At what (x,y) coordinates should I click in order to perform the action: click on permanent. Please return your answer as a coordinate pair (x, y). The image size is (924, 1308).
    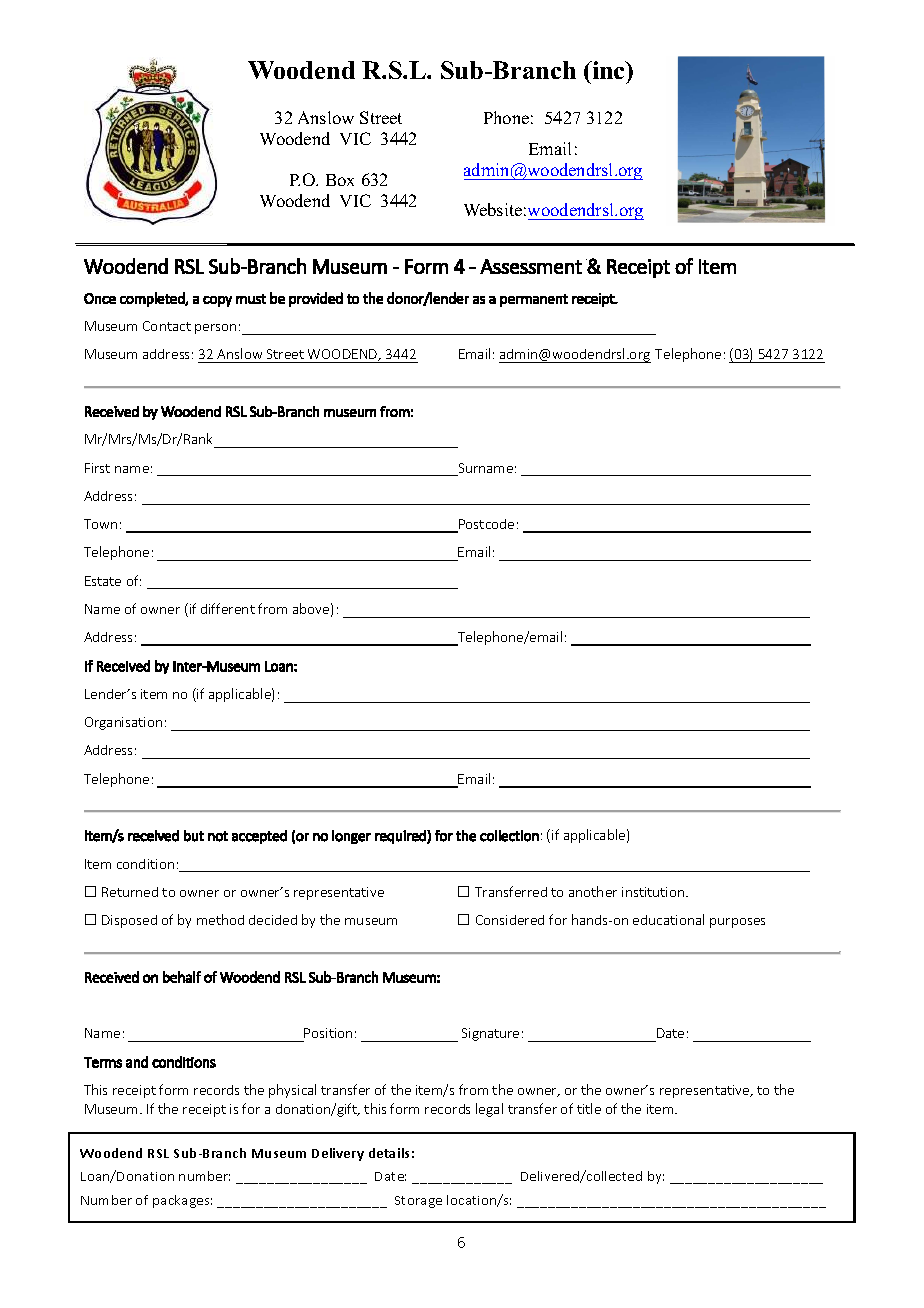
    Looking at the image, I should click on (534, 300).
